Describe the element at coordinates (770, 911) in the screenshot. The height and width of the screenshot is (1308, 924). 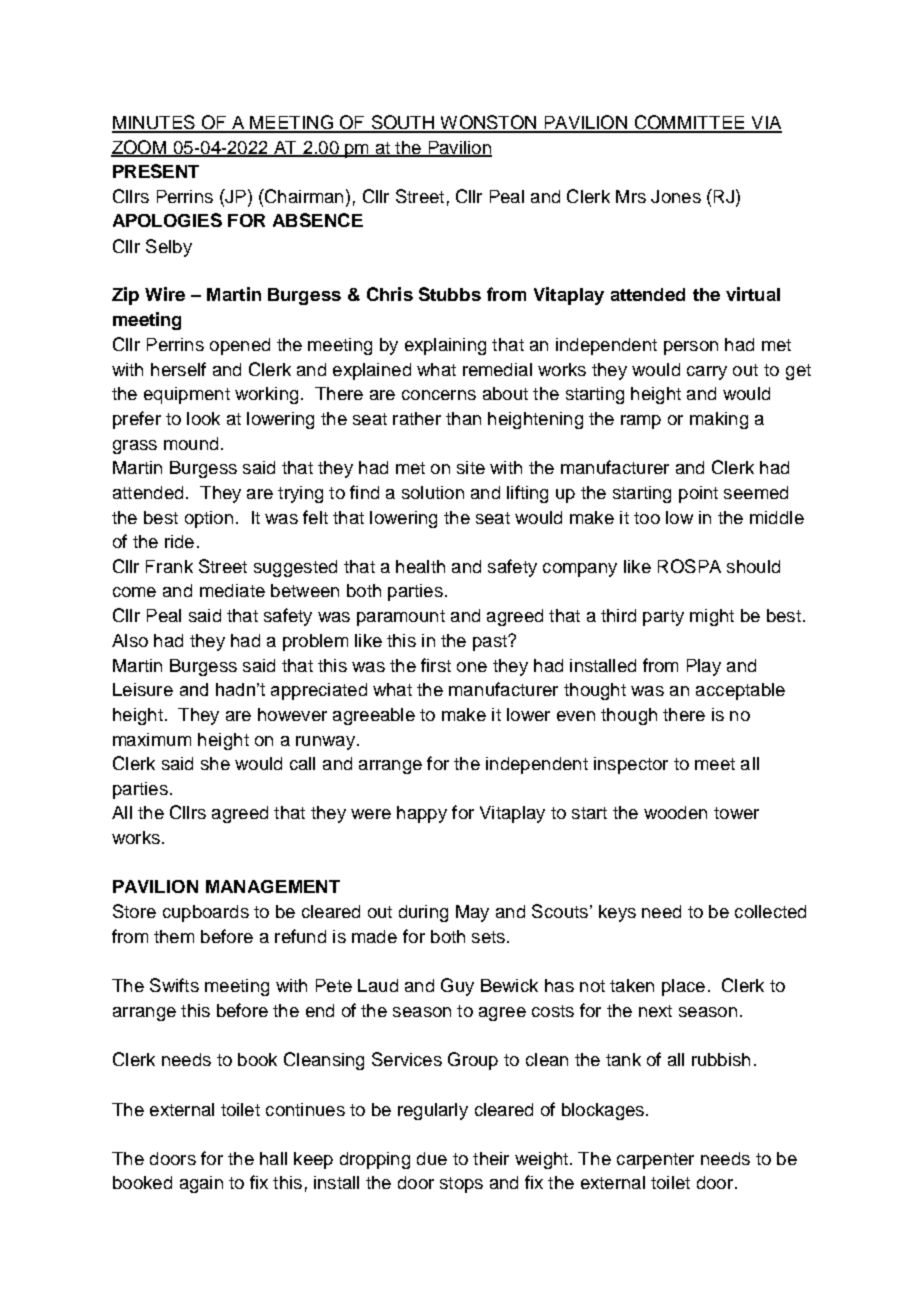
I see `collected` at that location.
